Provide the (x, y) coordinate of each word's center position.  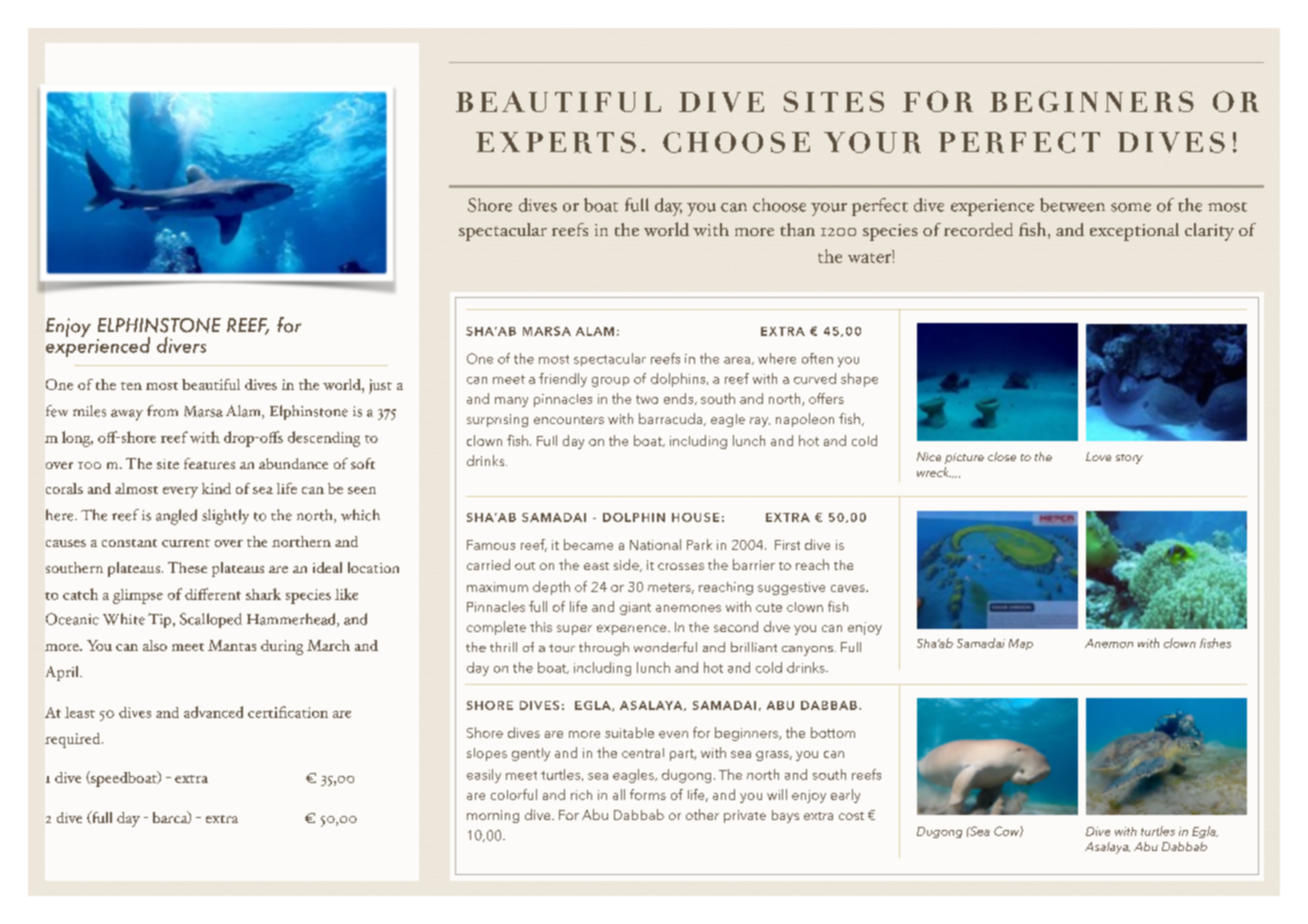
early (845, 796)
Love (1098, 456)
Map (1021, 644)
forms (648, 794)
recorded (978, 229)
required (74, 740)
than (797, 229)
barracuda (672, 419)
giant (635, 608)
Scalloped (211, 620)
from (162, 411)
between (1072, 205)
